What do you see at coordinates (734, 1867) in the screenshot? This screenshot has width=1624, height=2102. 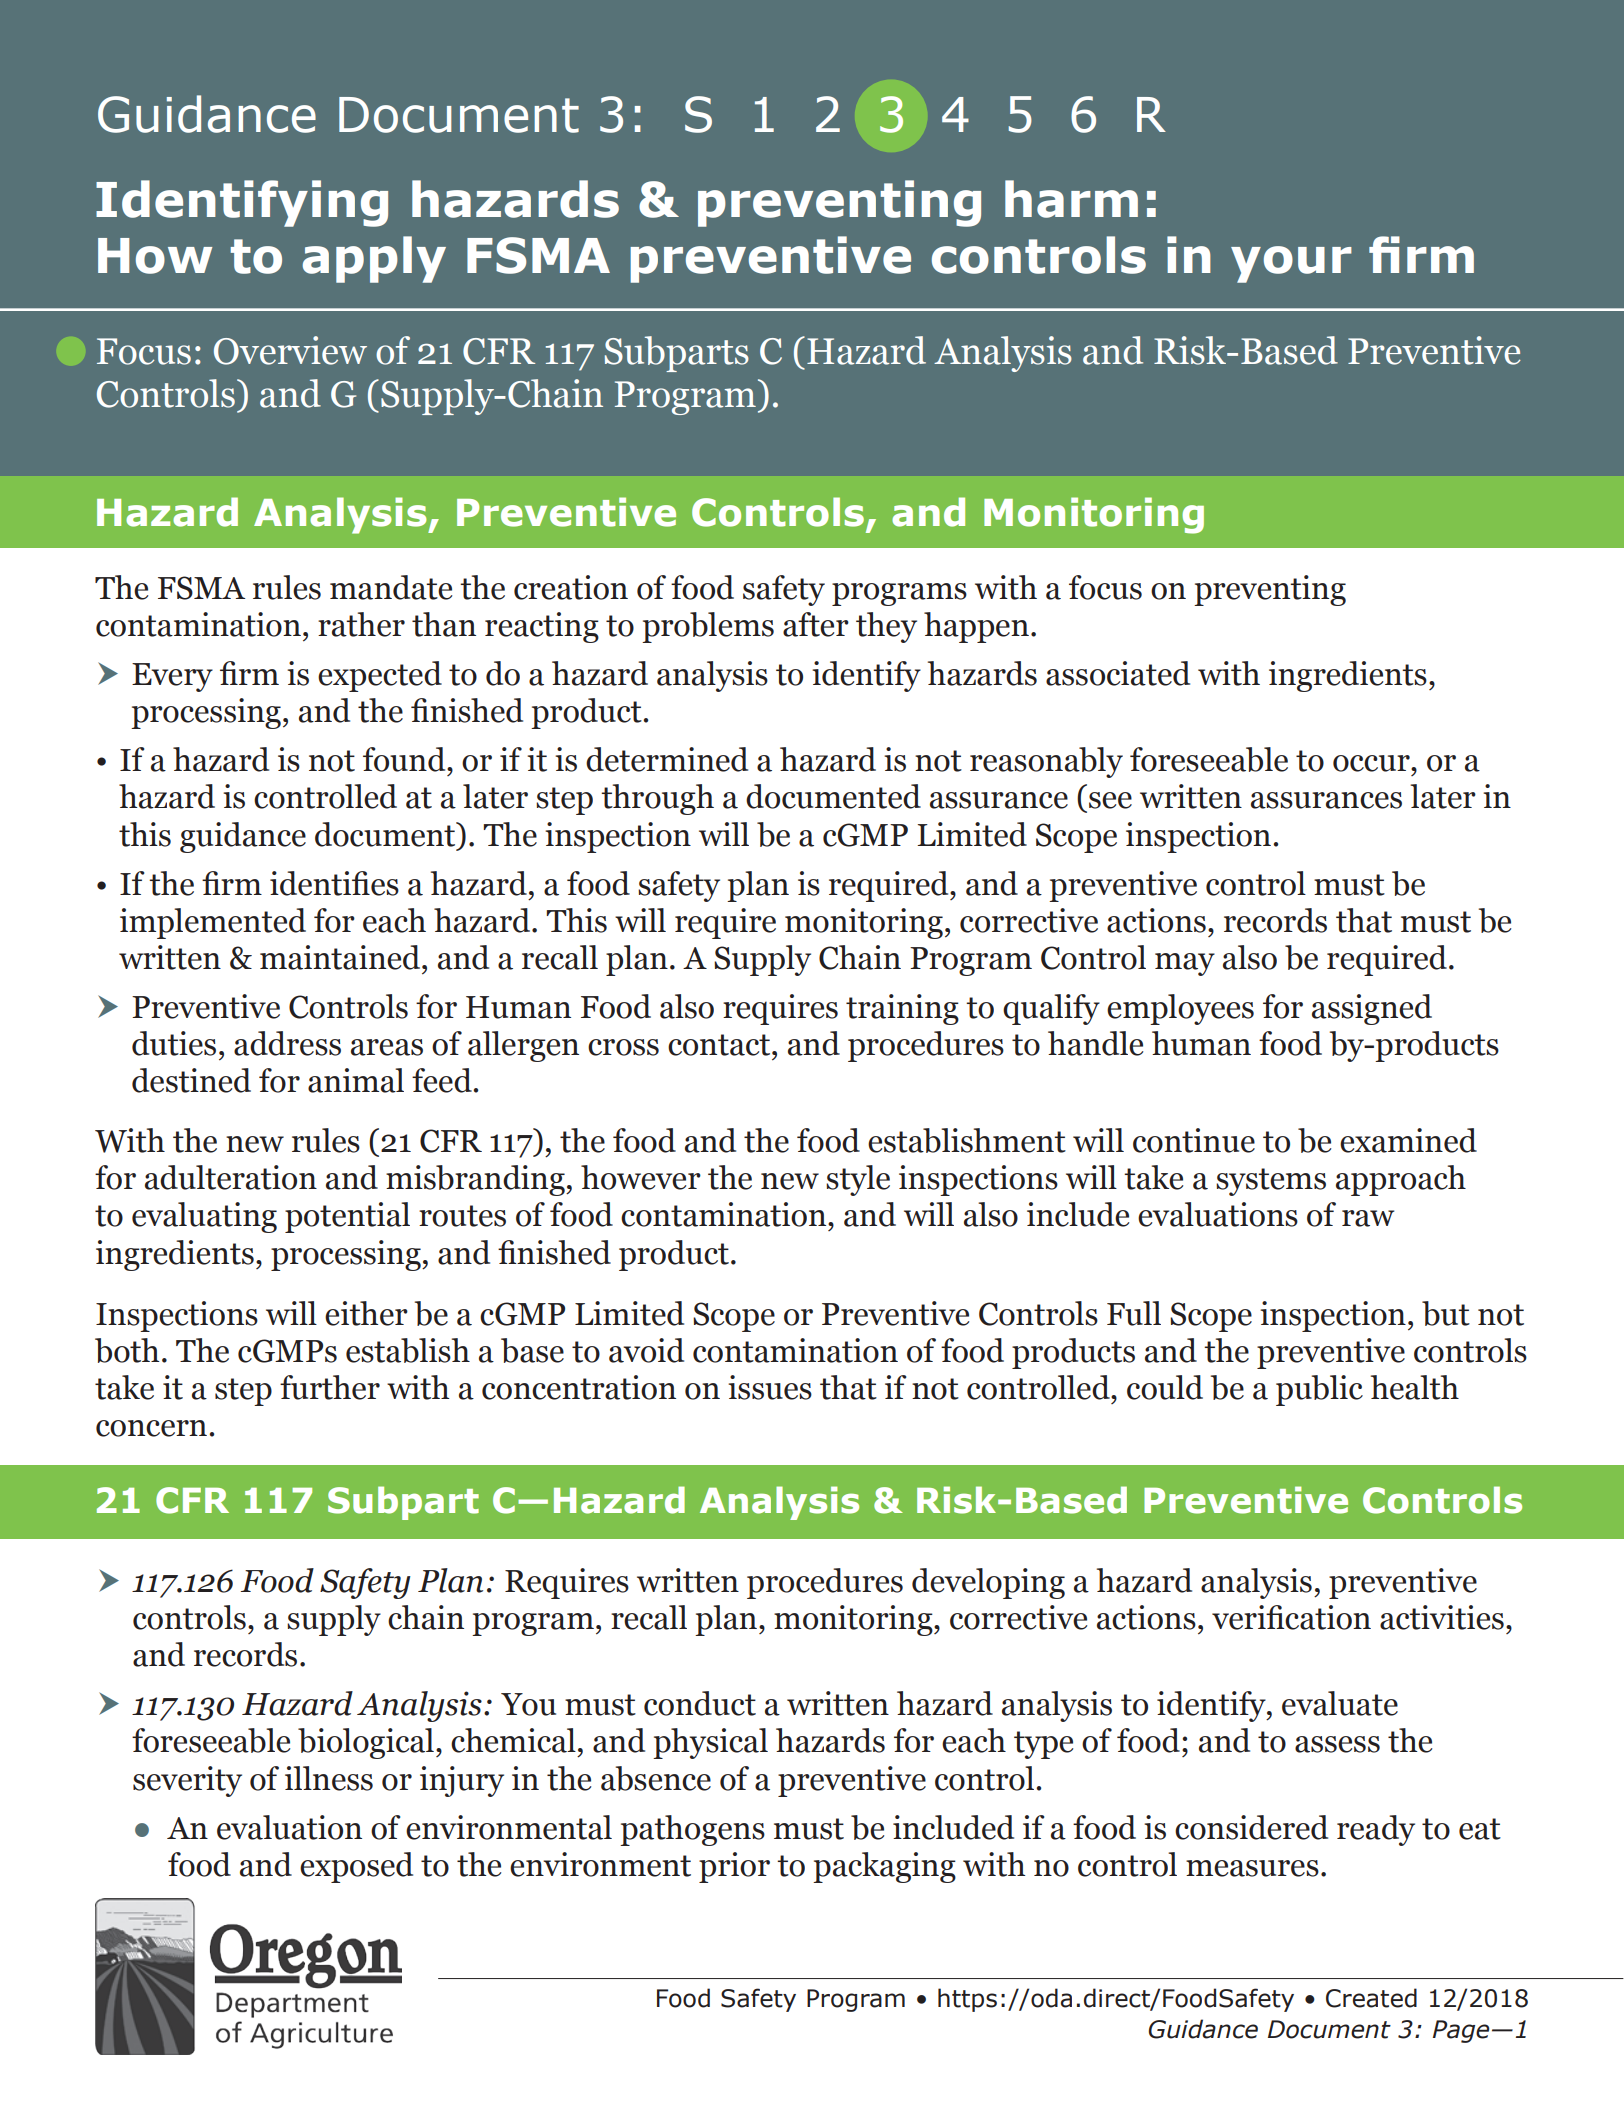 I see `prior` at bounding box center [734, 1867].
